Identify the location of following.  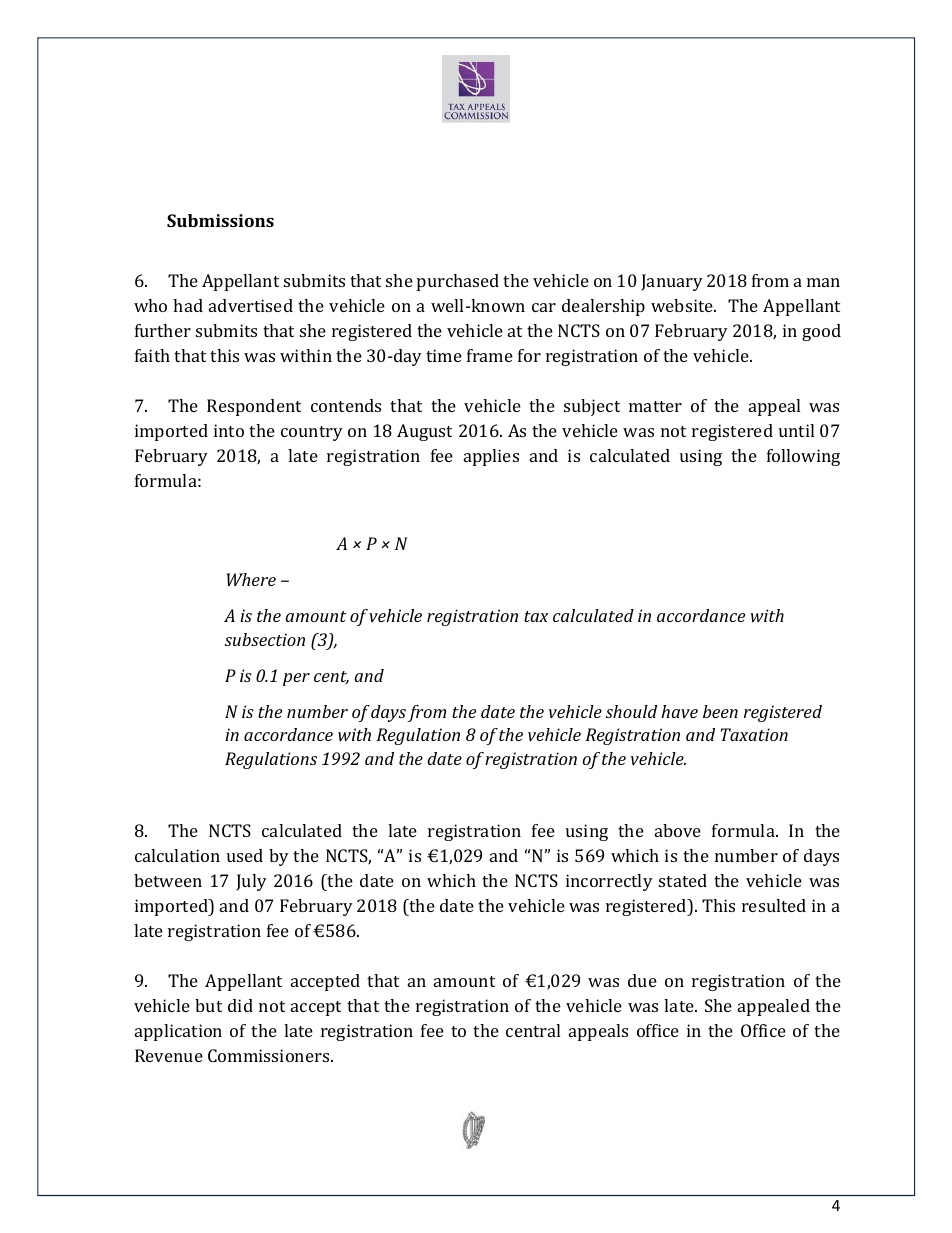
(803, 457).
